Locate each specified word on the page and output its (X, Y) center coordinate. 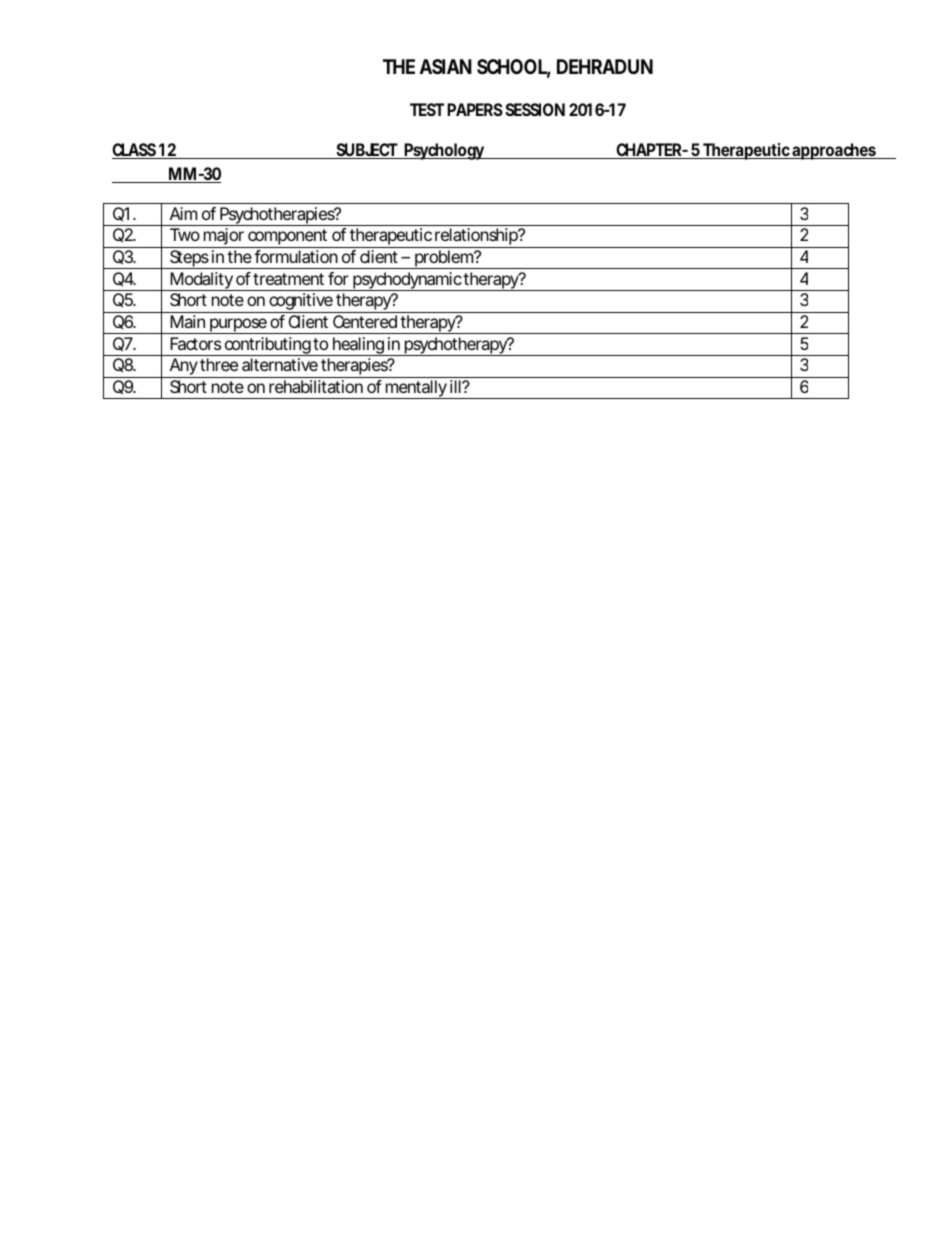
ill (456, 386)
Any (183, 368)
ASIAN (446, 66)
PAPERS (475, 109)
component (288, 238)
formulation (296, 256)
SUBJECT (366, 151)
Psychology (445, 151)
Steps (189, 259)
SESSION (535, 109)
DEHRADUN (605, 66)
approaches (835, 151)
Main (187, 321)
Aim (183, 213)
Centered (365, 321)
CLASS (135, 151)
